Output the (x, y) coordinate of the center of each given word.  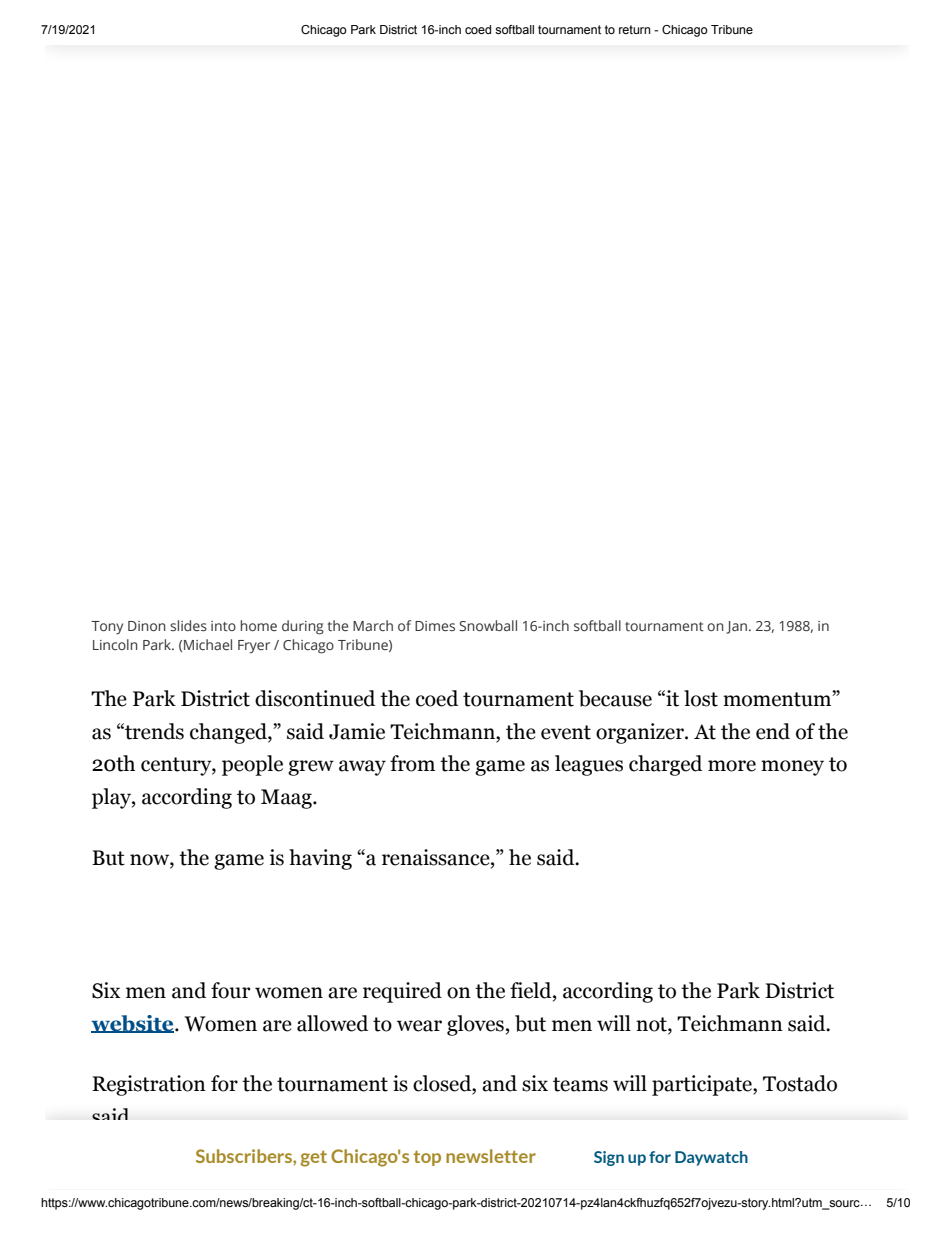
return (634, 29)
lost (701, 698)
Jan (736, 627)
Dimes (435, 626)
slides (188, 625)
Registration (149, 1085)
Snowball (488, 625)
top (427, 1158)
